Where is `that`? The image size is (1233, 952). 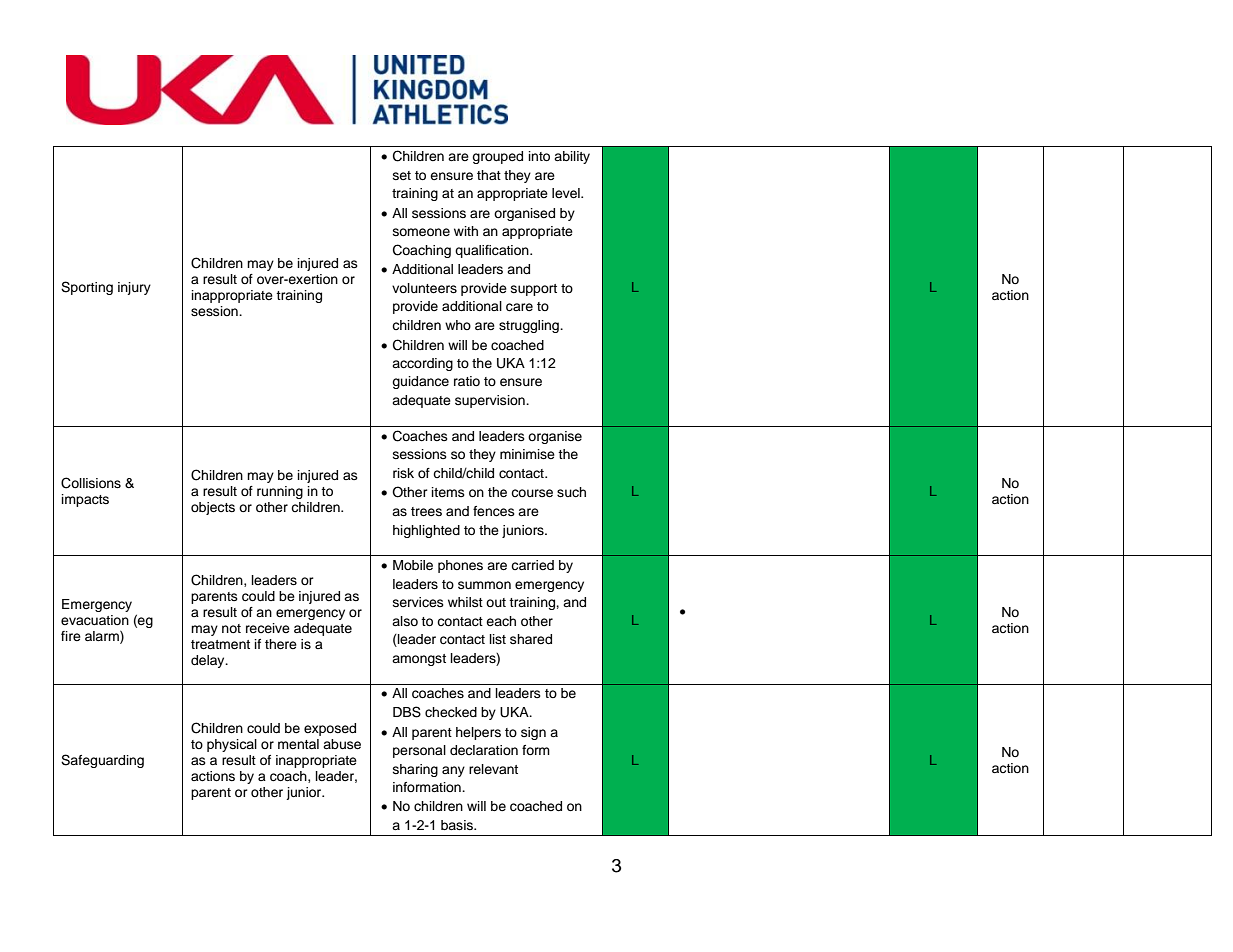
that is located at coordinates (489, 175).
